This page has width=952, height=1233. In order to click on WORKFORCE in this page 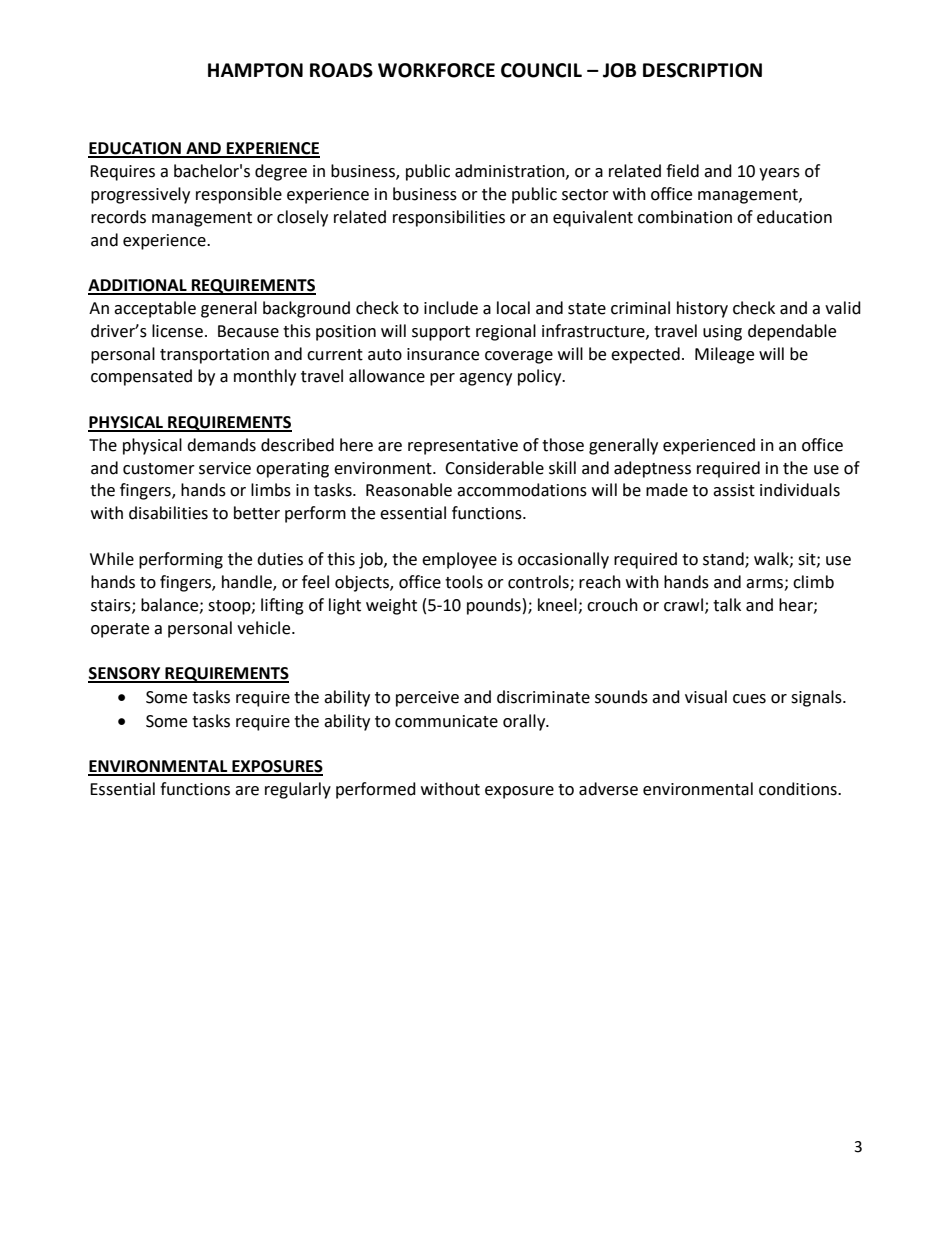, I will do `click(436, 70)`.
